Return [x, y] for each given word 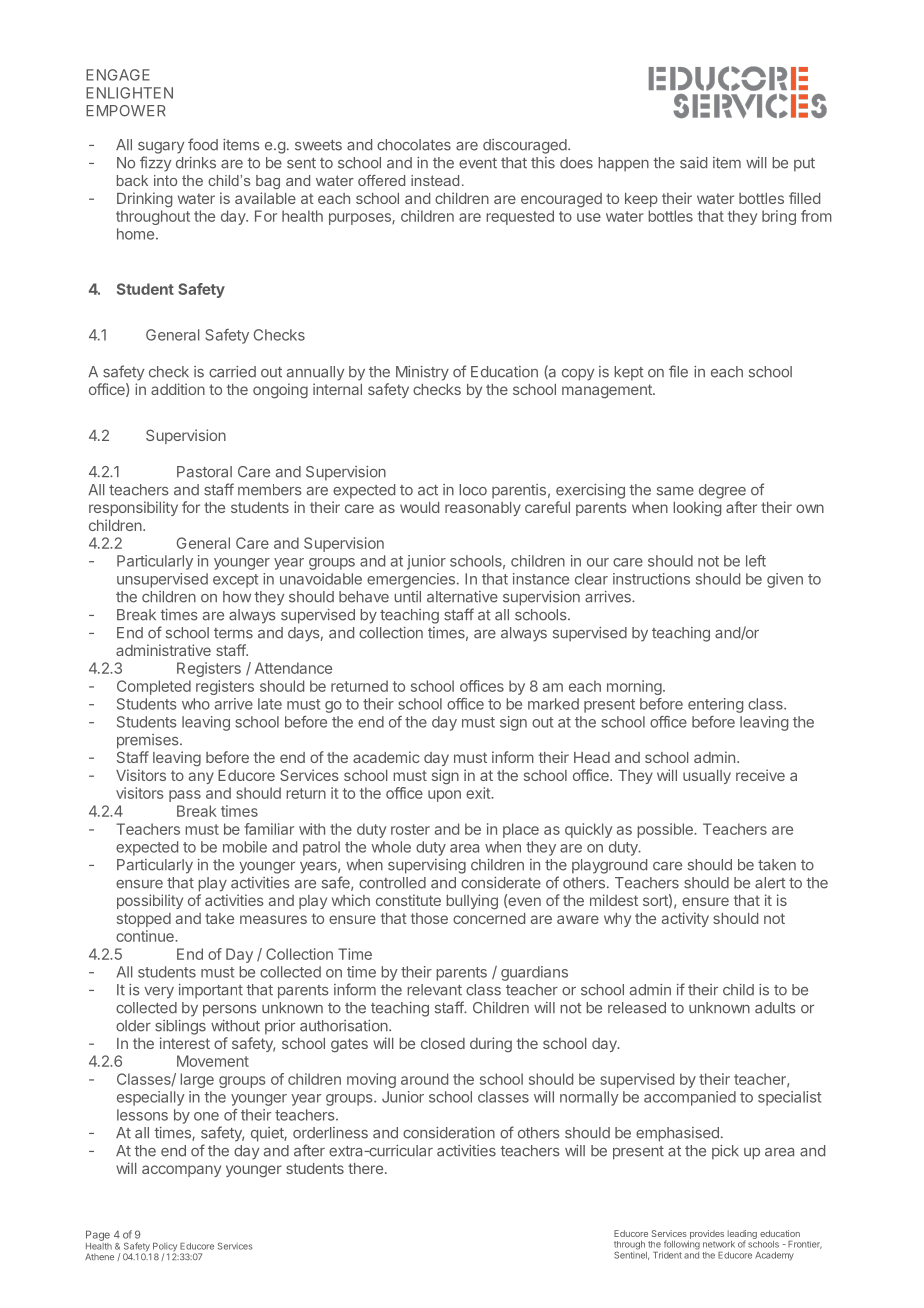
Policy [165, 1248]
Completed [154, 687]
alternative [462, 597]
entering [715, 705]
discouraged [526, 146]
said [693, 163]
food [203, 144]
